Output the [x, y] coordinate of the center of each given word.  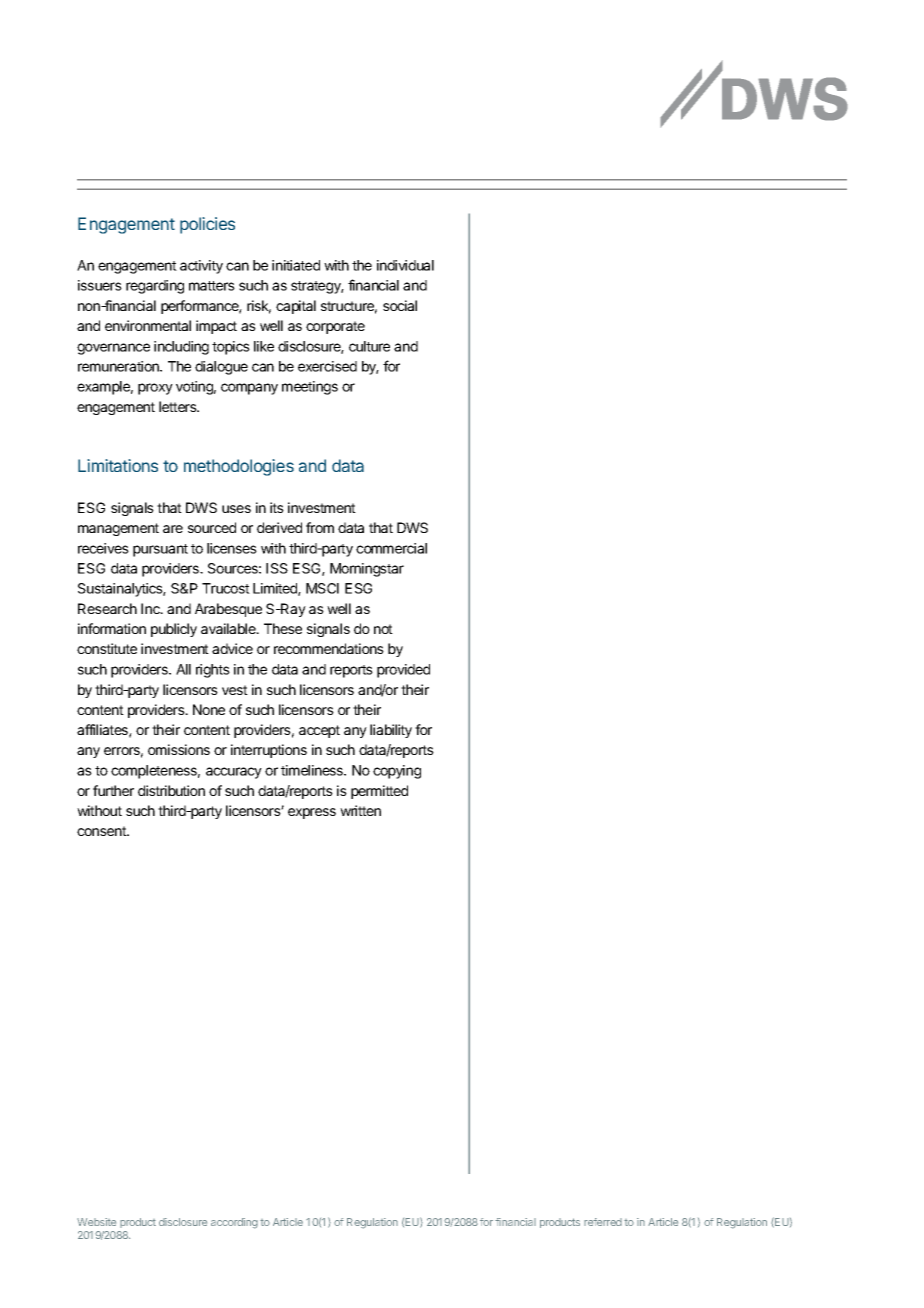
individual [405, 265]
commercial [391, 548]
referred [603, 1222]
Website [96, 1222]
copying [397, 772]
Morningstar [367, 570]
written [360, 810]
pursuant [160, 550]
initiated [296, 265]
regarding [155, 287]
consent [102, 831]
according [234, 1223]
